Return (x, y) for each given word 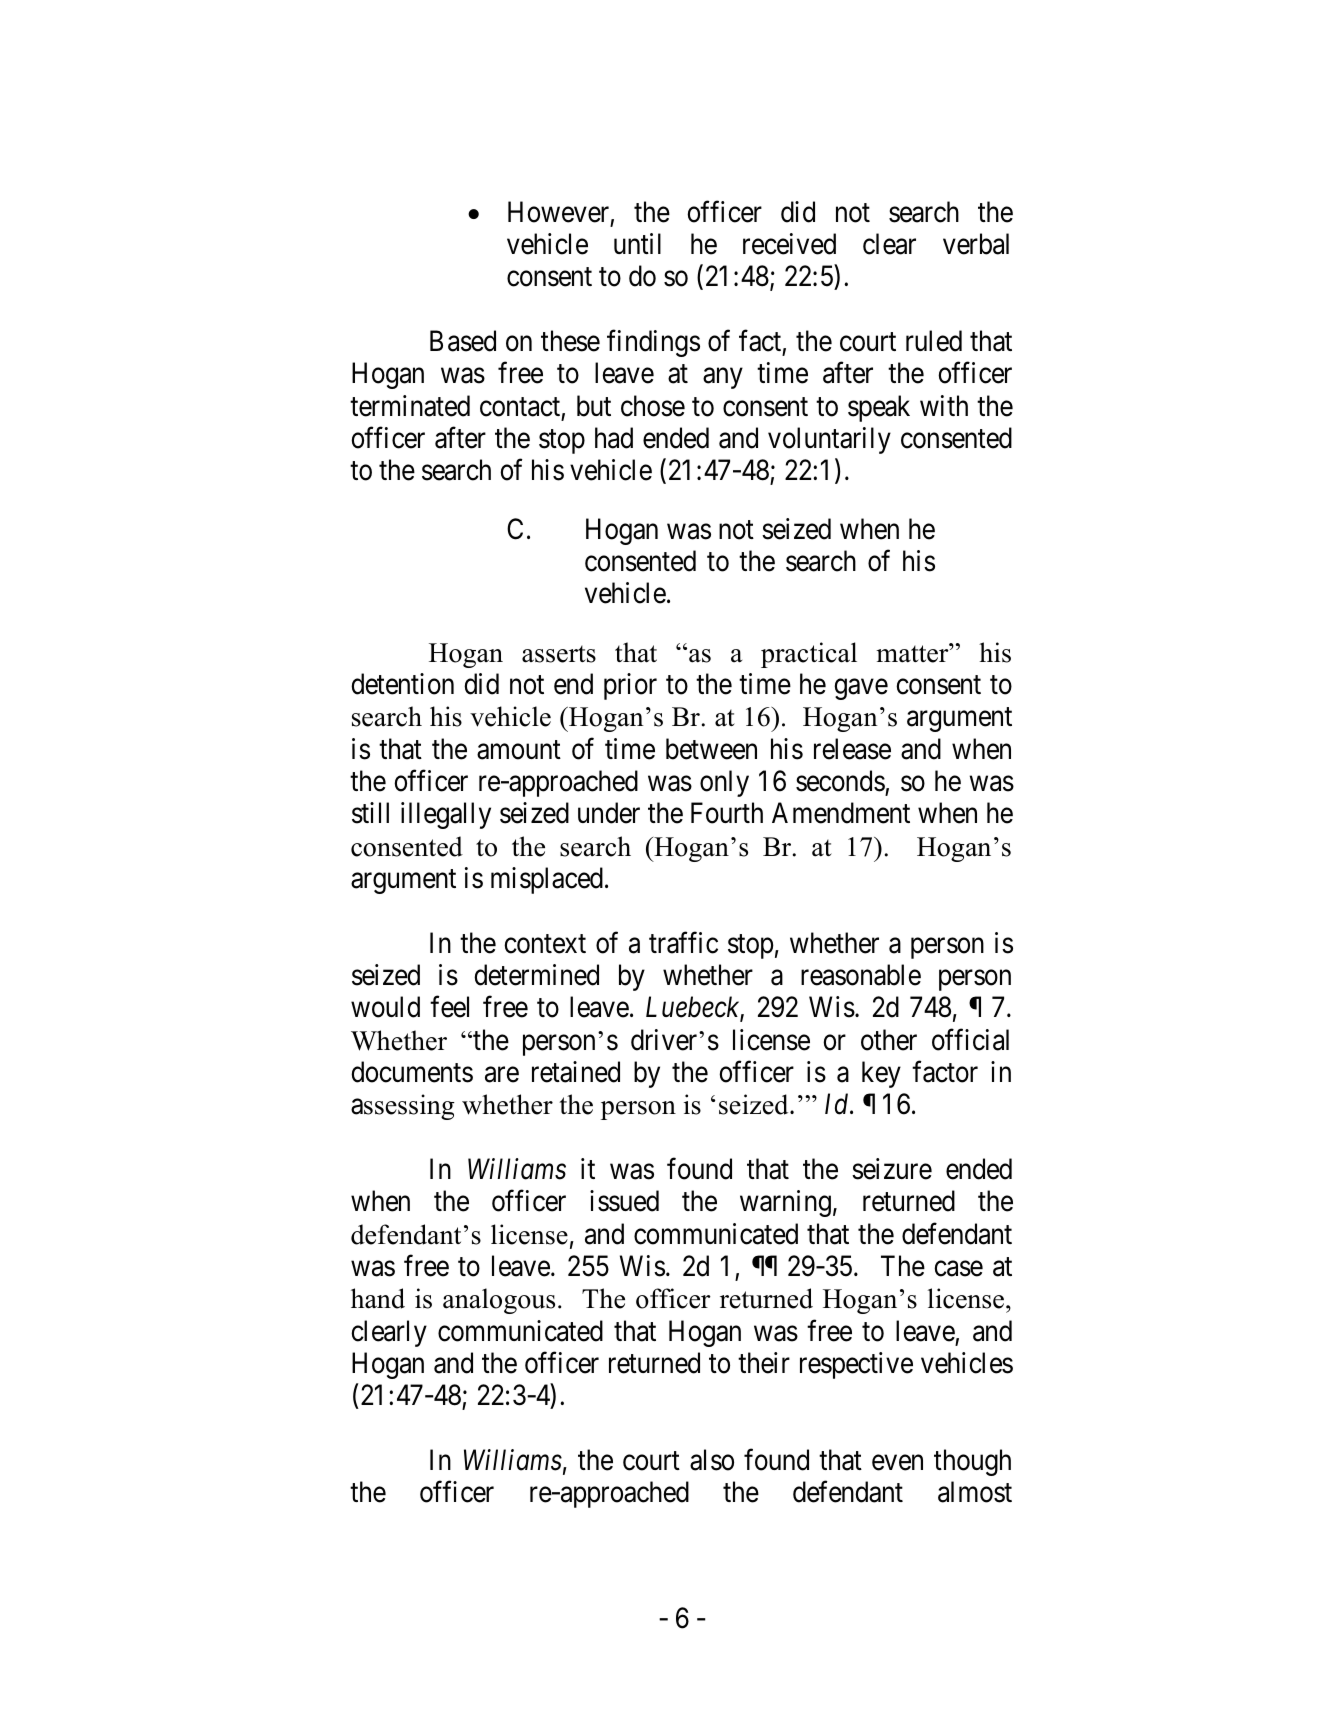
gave (861, 689)
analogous (499, 1301)
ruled (934, 341)
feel (449, 1007)
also (712, 1460)
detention (402, 684)
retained (576, 1072)
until (637, 243)
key (881, 1074)
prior (630, 686)
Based (463, 341)
